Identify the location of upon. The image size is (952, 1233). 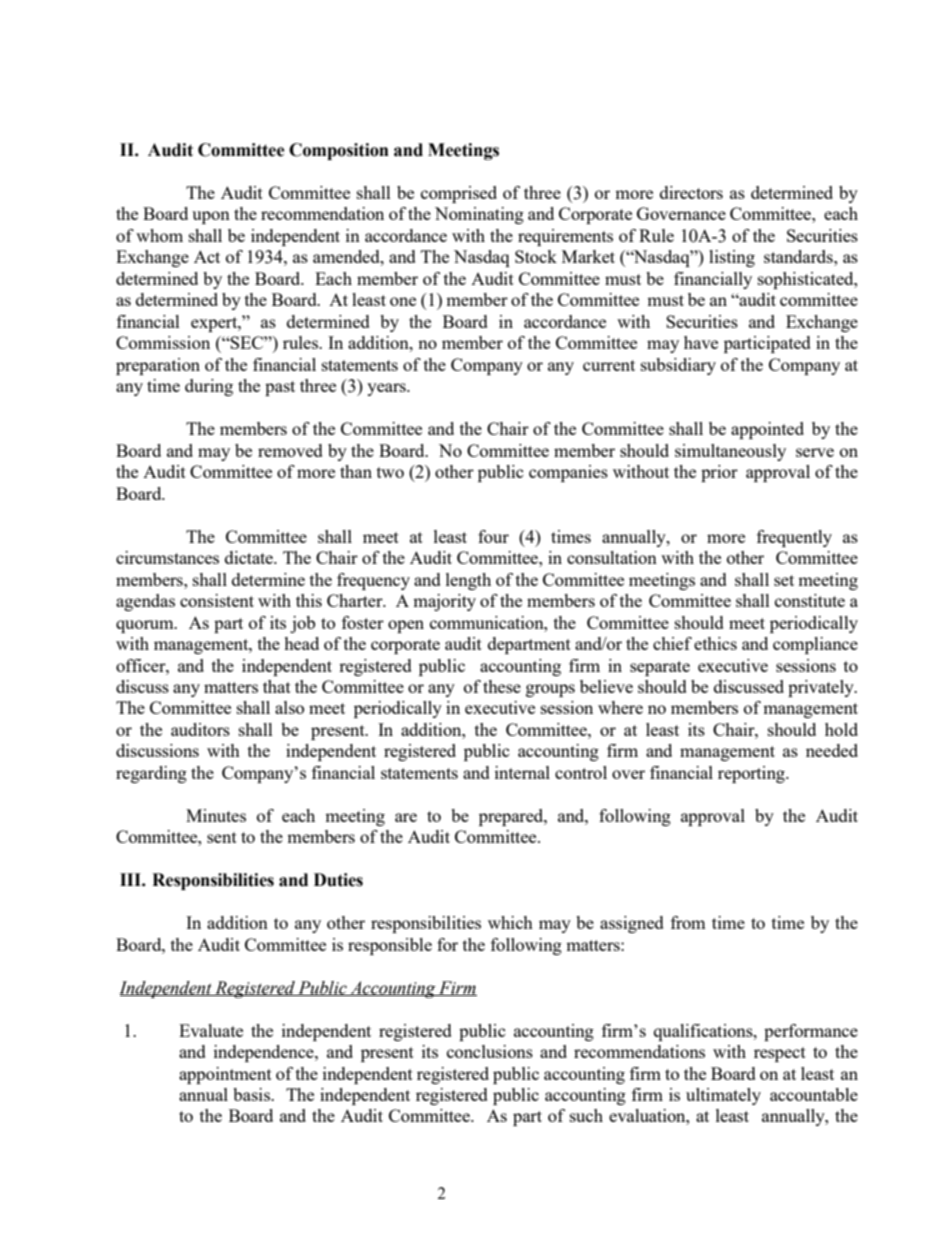
(211, 217).
